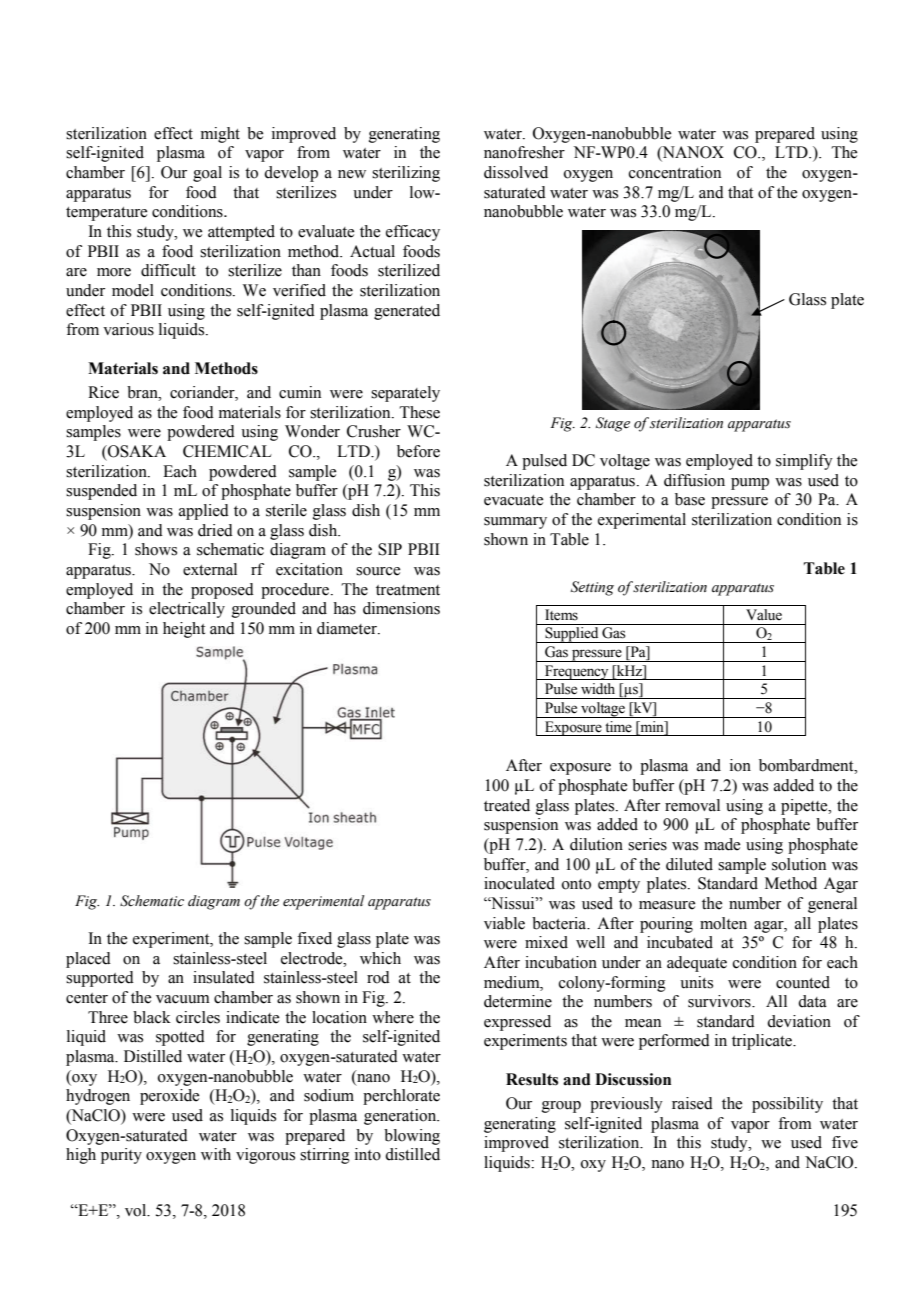  I want to click on base, so click(690, 499).
